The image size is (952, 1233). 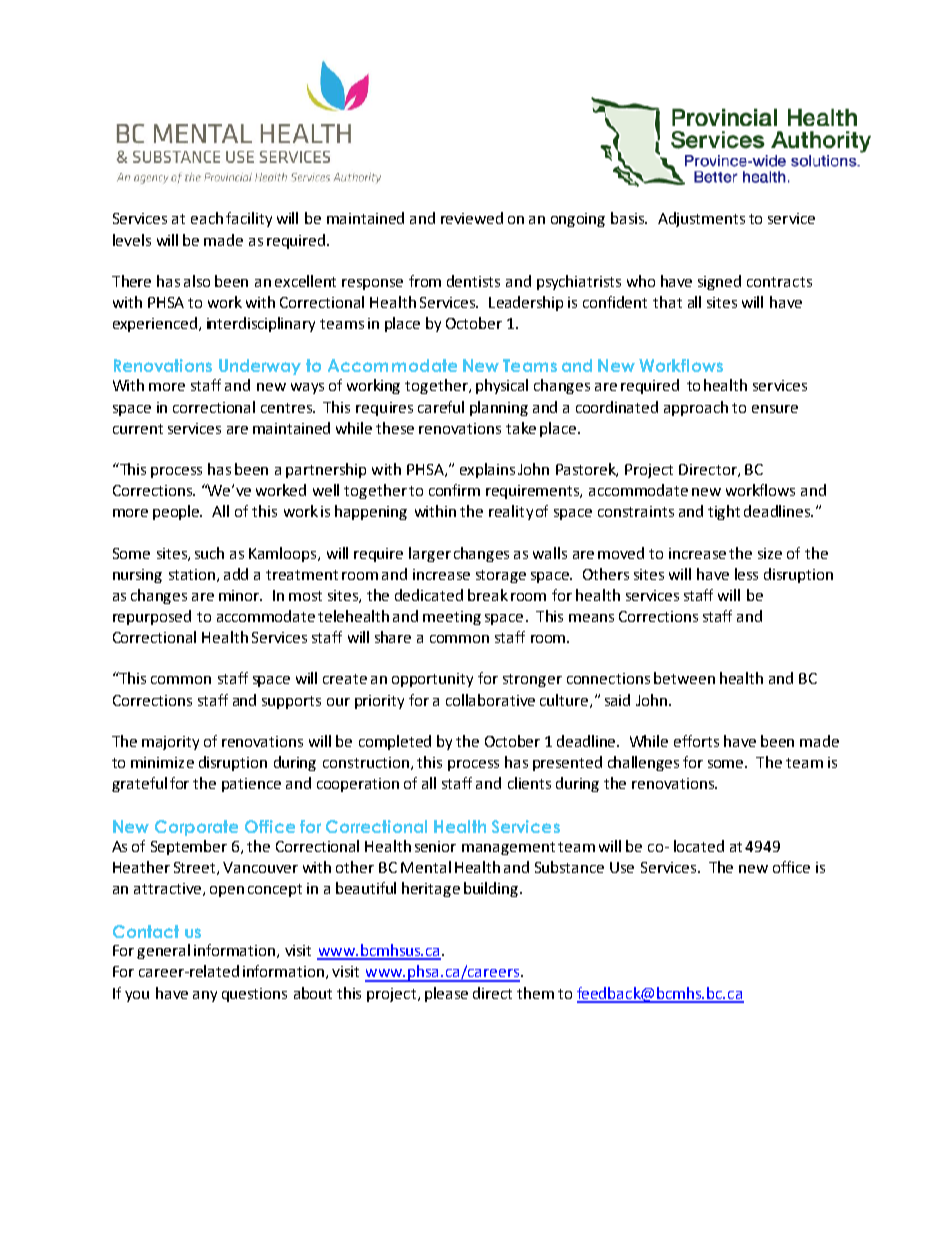 I want to click on minor, so click(x=240, y=595).
